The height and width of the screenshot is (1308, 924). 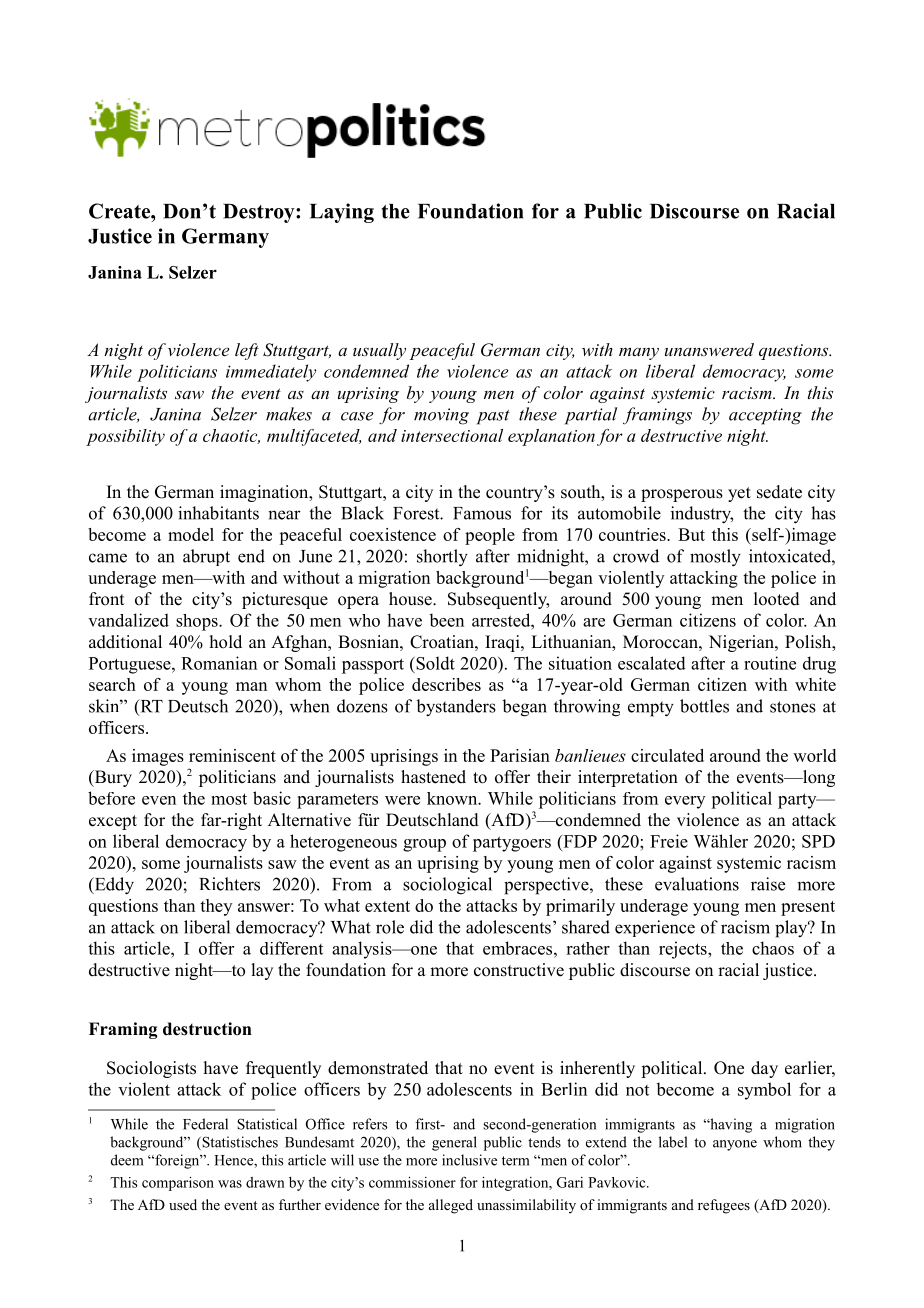 What do you see at coordinates (178, 1184) in the screenshot?
I see `comparison` at bounding box center [178, 1184].
